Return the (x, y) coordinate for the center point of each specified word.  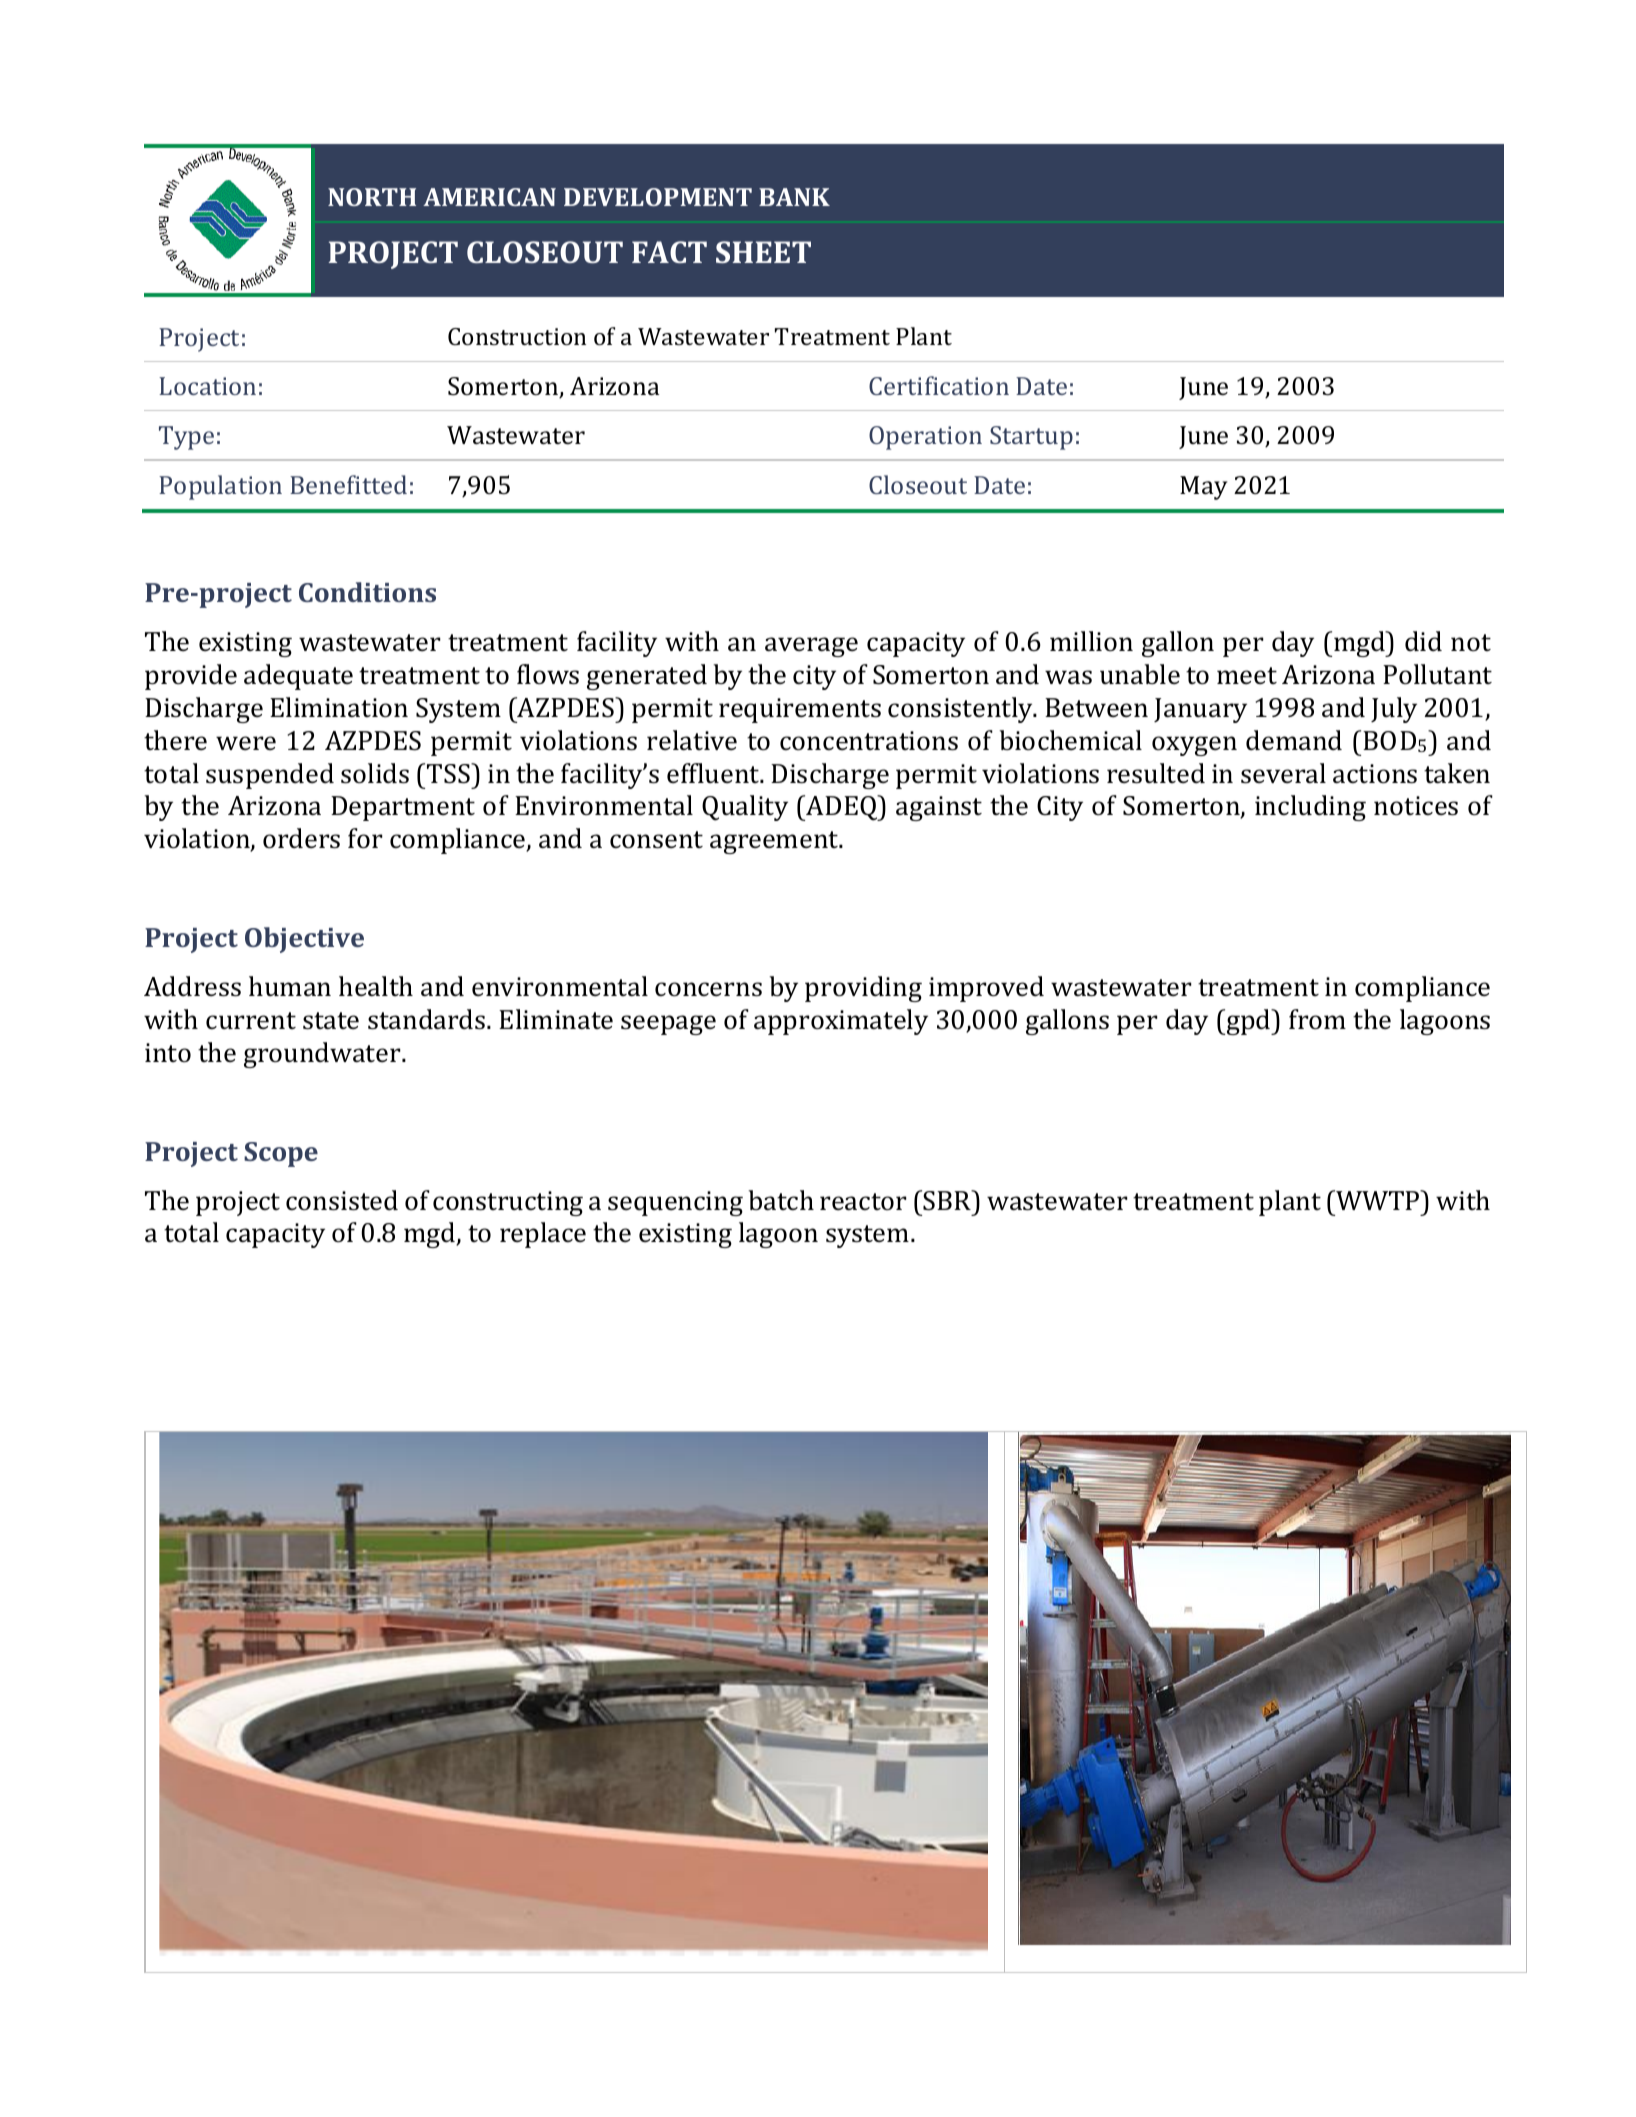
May (1204, 488)
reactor (863, 1202)
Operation (925, 438)
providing (863, 989)
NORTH (372, 197)
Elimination (339, 707)
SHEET (763, 252)
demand (1294, 740)
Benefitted (348, 484)
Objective (304, 940)
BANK (794, 197)
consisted (342, 1200)
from (1317, 1019)
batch (781, 1200)
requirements (800, 710)
